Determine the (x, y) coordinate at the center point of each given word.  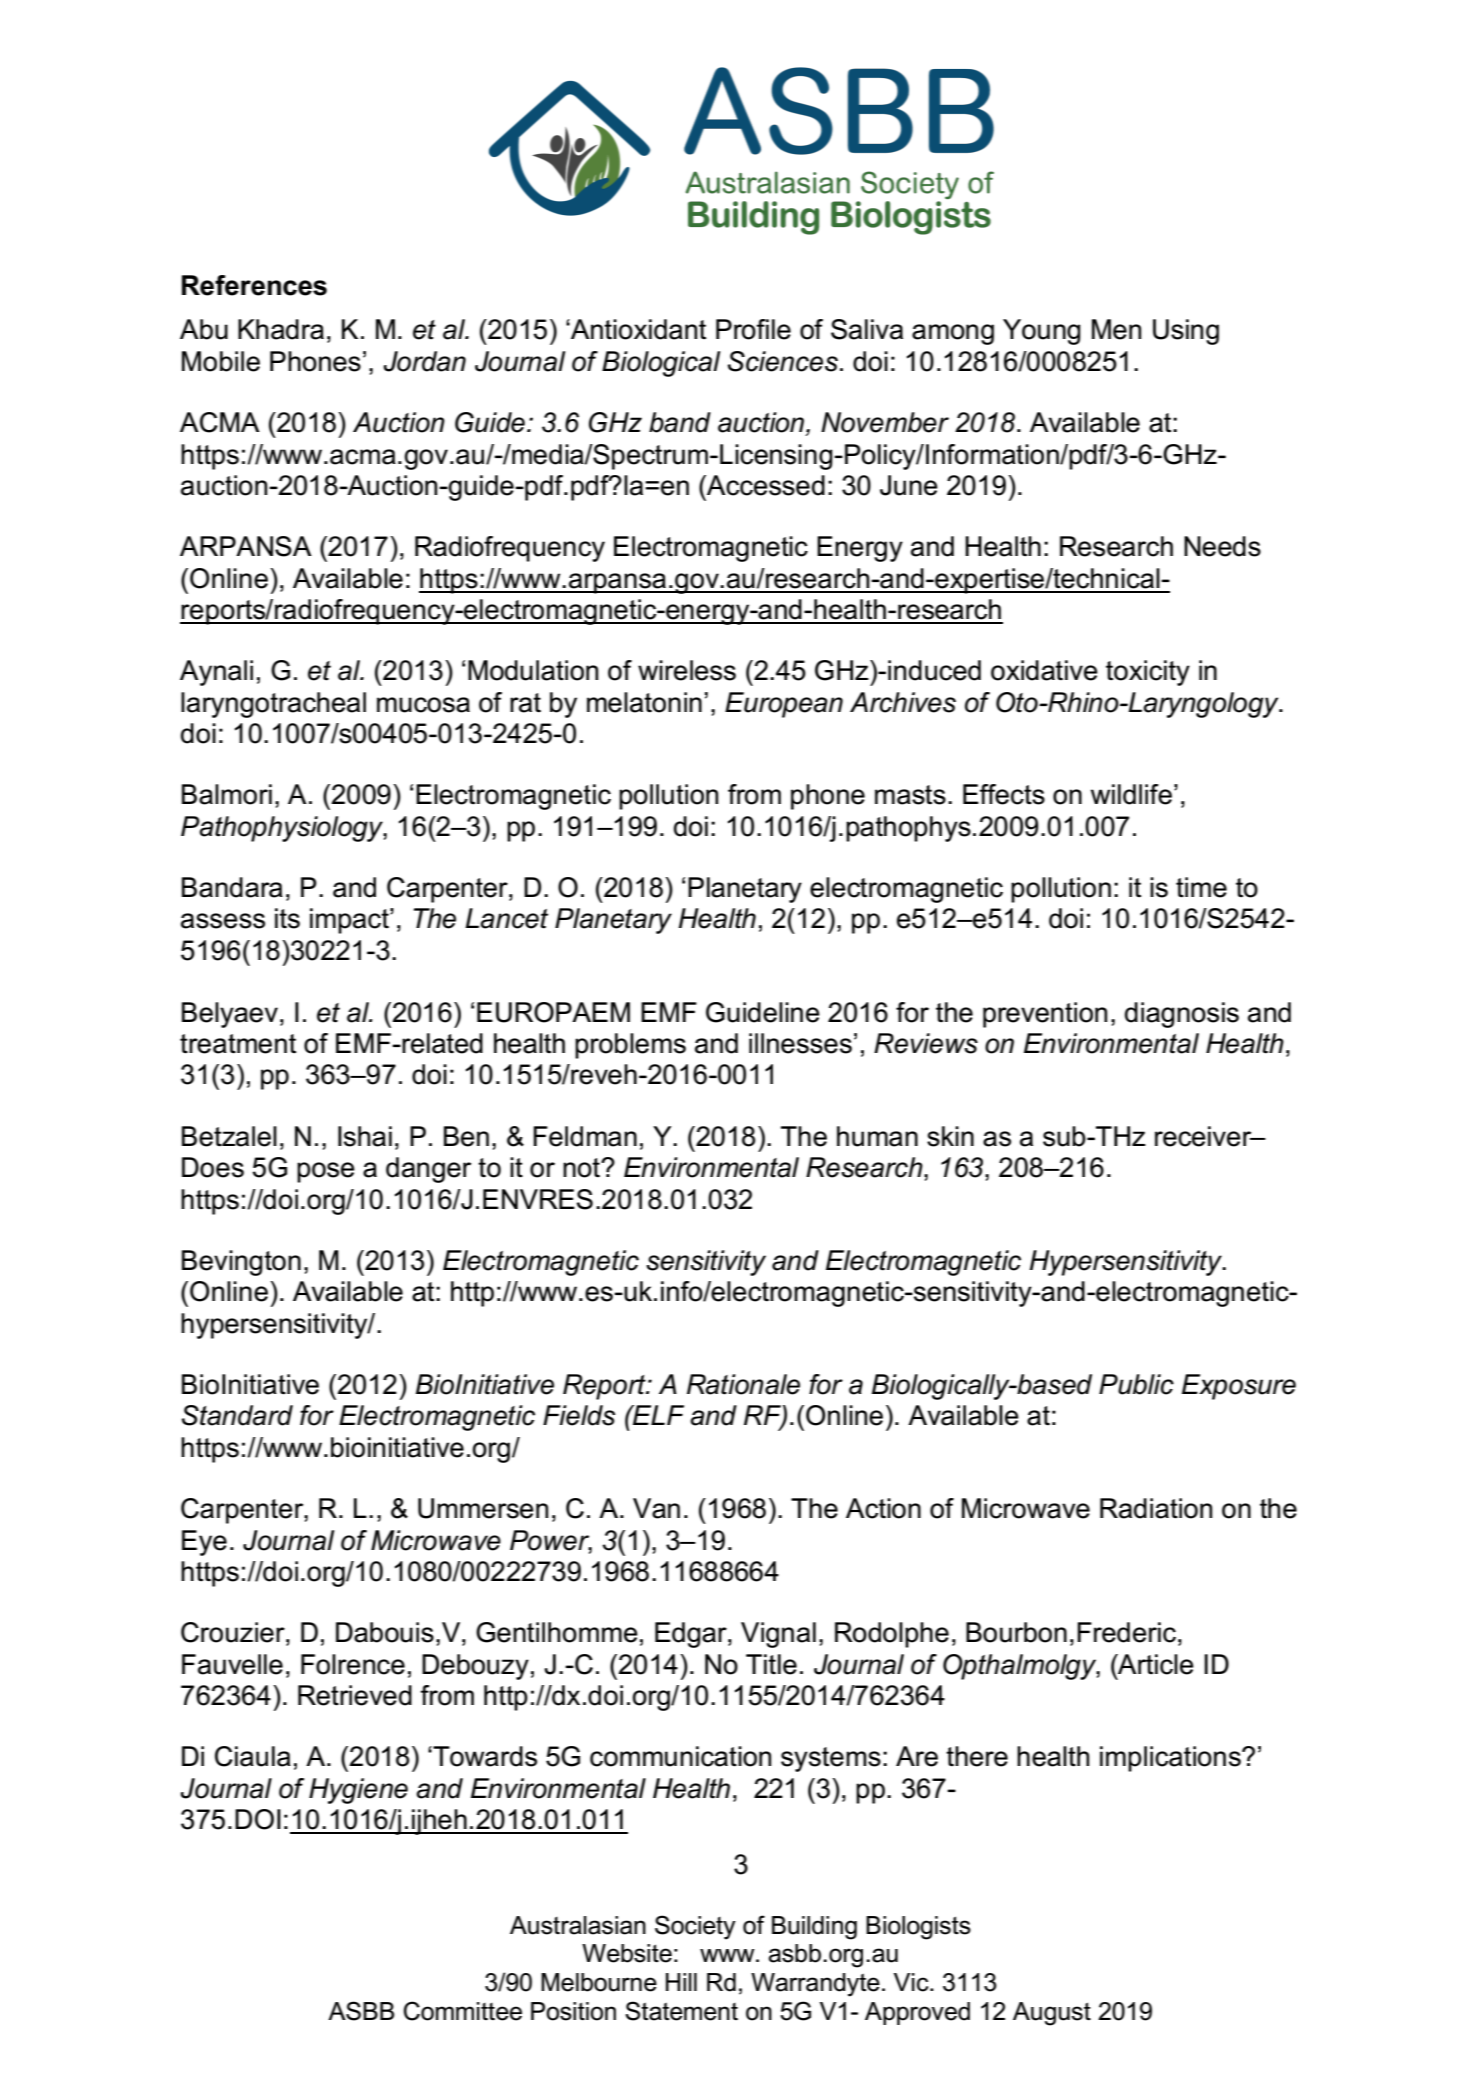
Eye (204, 1543)
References (254, 285)
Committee (463, 2011)
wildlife (1131, 794)
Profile (753, 329)
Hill (681, 1982)
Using (1186, 332)
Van (656, 1508)
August (1052, 2014)
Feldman (585, 1136)
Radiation (1156, 1508)
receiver (1204, 1136)
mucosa (423, 705)
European (784, 705)
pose (326, 1172)
